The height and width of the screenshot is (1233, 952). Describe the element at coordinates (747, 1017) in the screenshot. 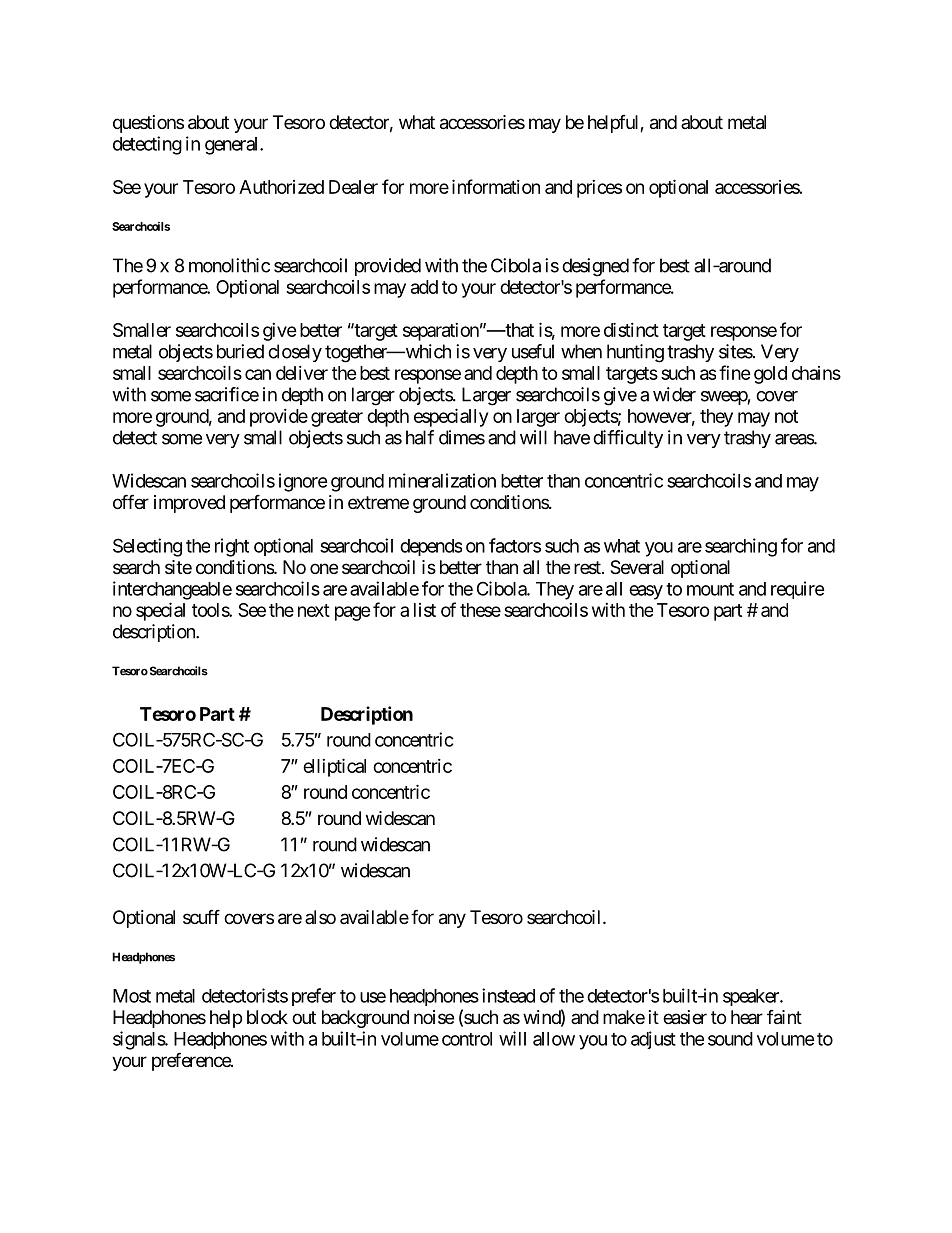

I see `hear` at that location.
